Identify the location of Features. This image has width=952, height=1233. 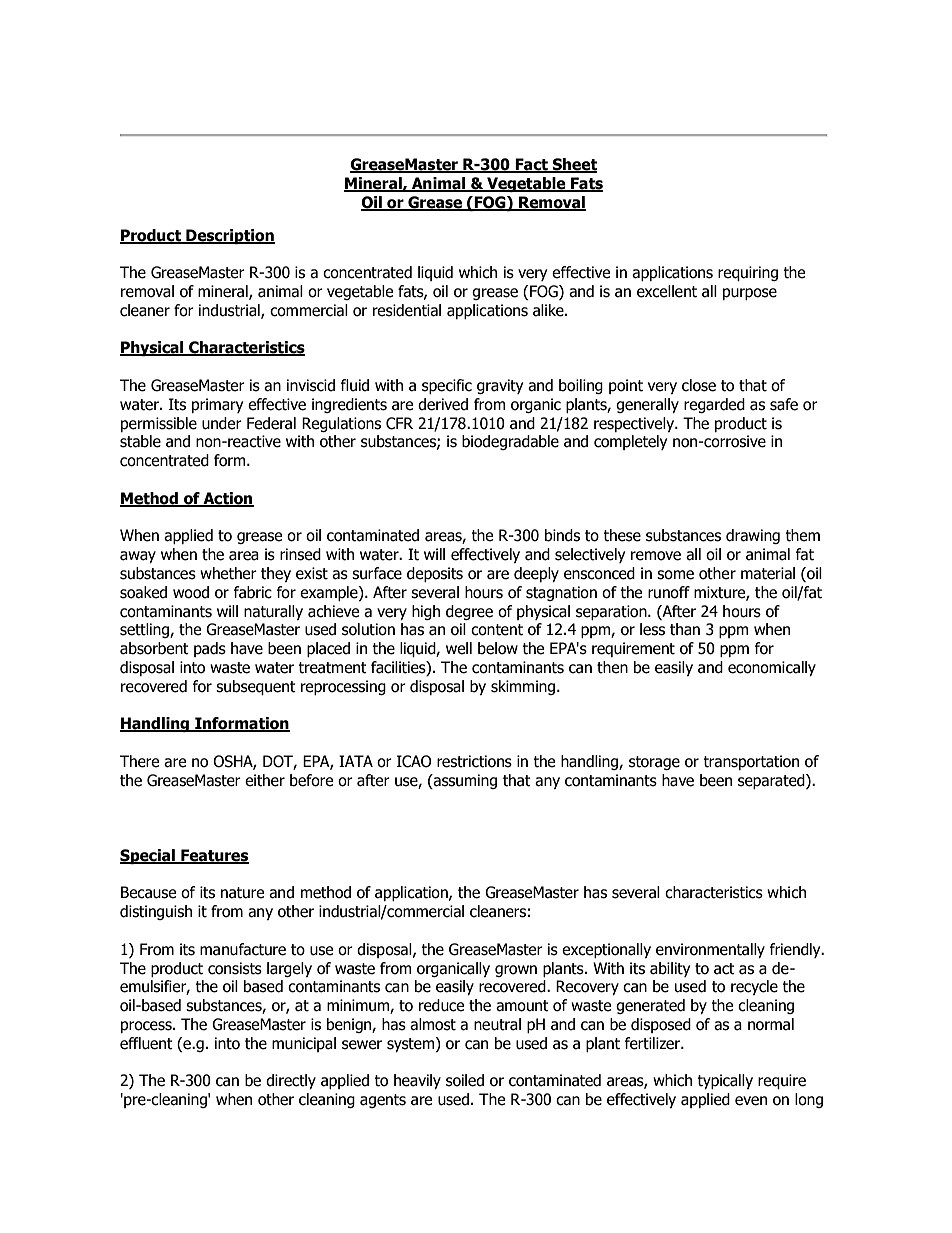
(214, 856).
